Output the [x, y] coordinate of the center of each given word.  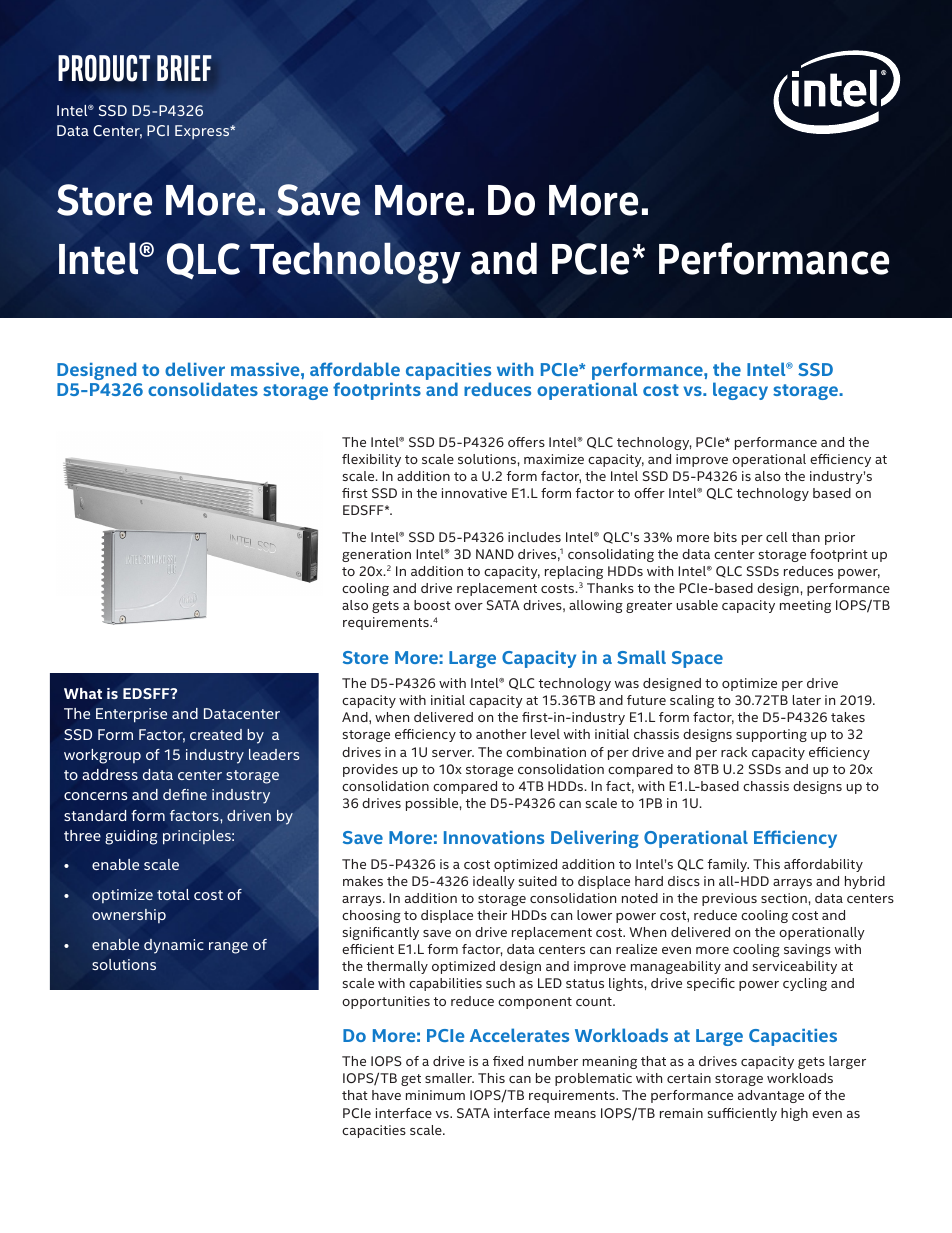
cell [777, 537]
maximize [554, 459]
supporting [771, 735]
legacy [740, 391]
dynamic [174, 946]
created [216, 734]
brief [184, 68]
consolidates [203, 389]
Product [104, 68]
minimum [435, 1095]
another [501, 734]
